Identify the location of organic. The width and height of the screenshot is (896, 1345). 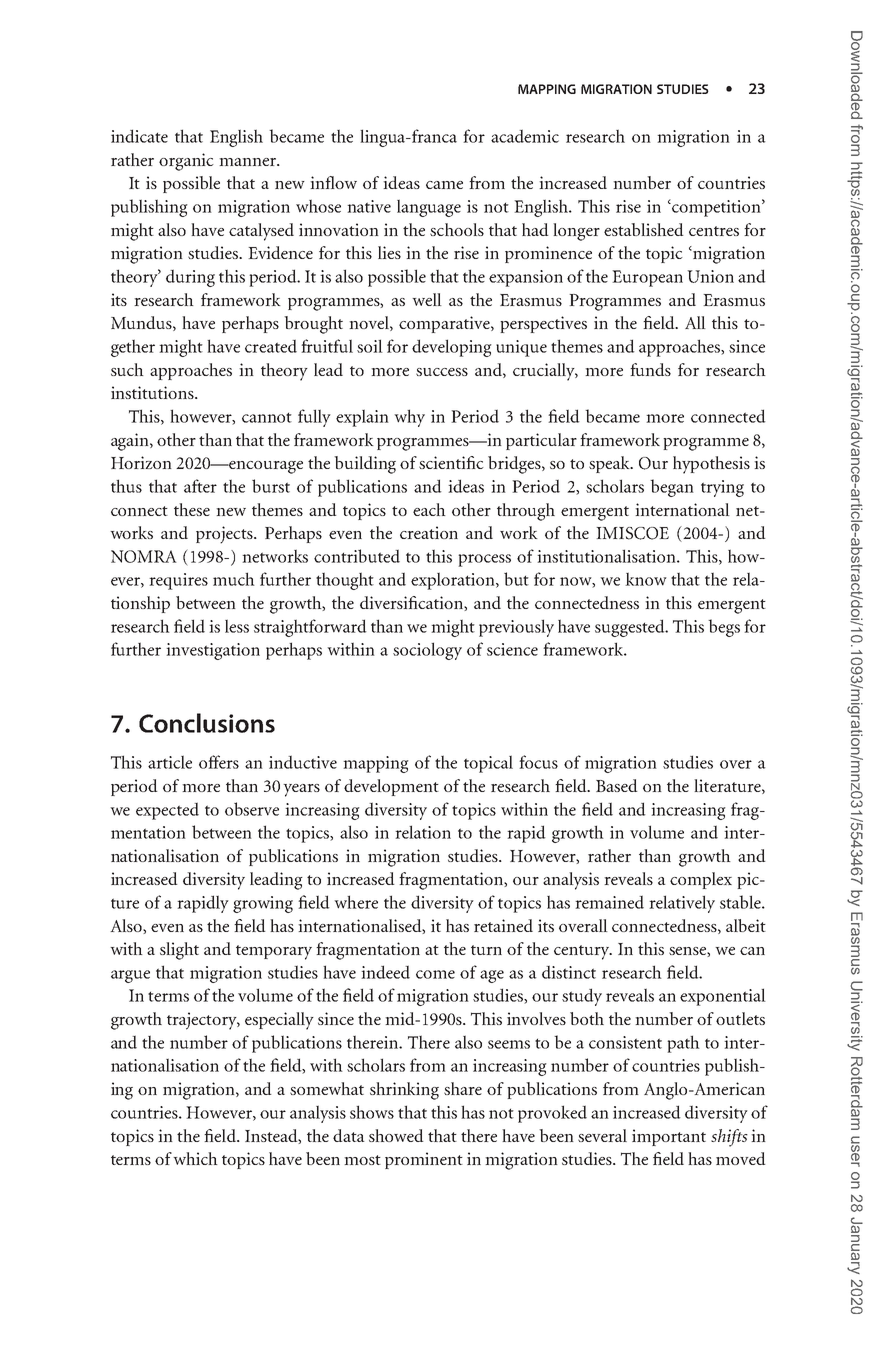
(186, 162).
